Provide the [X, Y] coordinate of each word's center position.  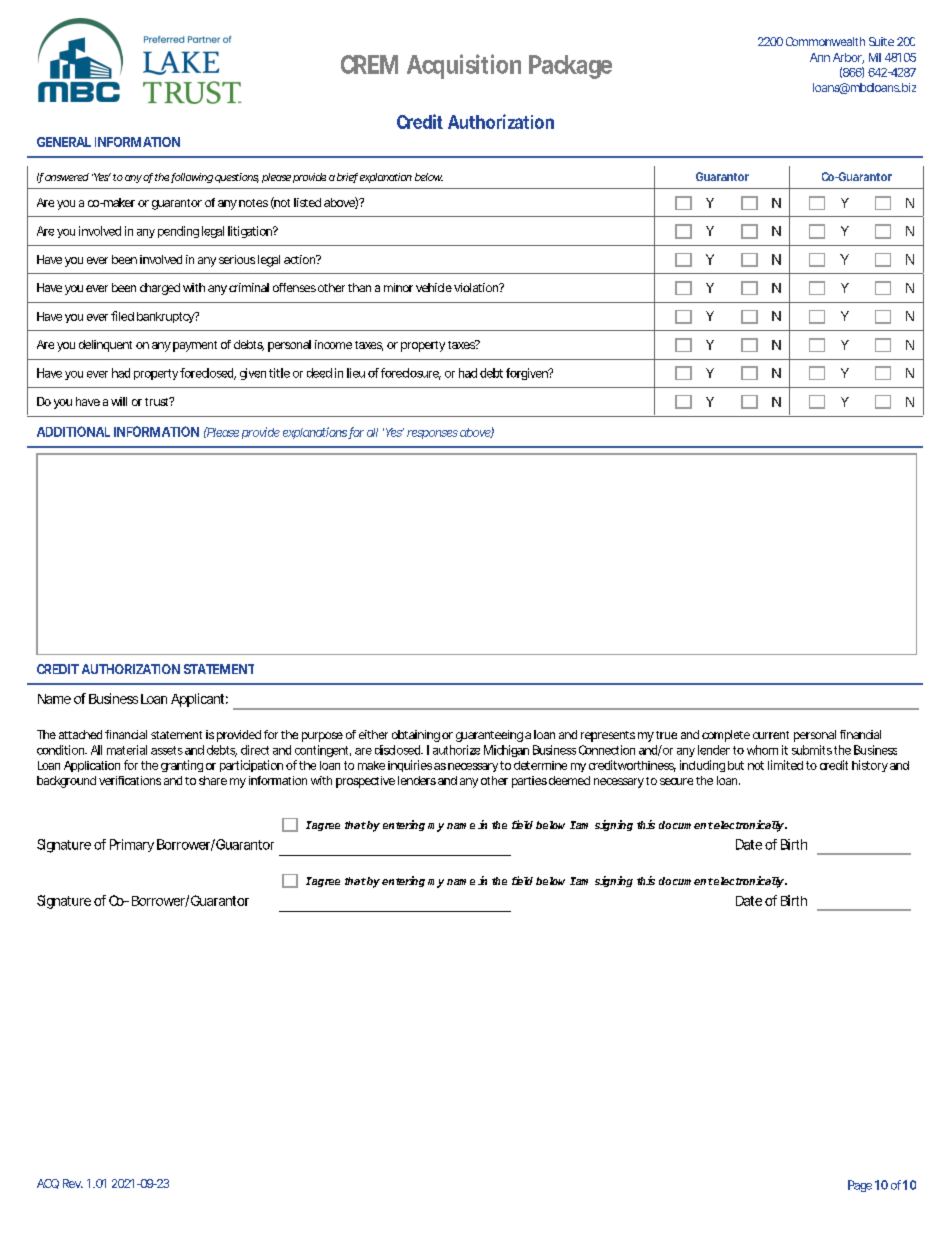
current [771, 735]
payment [195, 346]
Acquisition [464, 66]
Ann [820, 57]
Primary [132, 845]
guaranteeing [489, 736]
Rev [73, 1183]
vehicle [434, 287]
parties [529, 782]
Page [860, 1186]
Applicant [199, 700]
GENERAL [64, 142]
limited [785, 765]
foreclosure [411, 374]
